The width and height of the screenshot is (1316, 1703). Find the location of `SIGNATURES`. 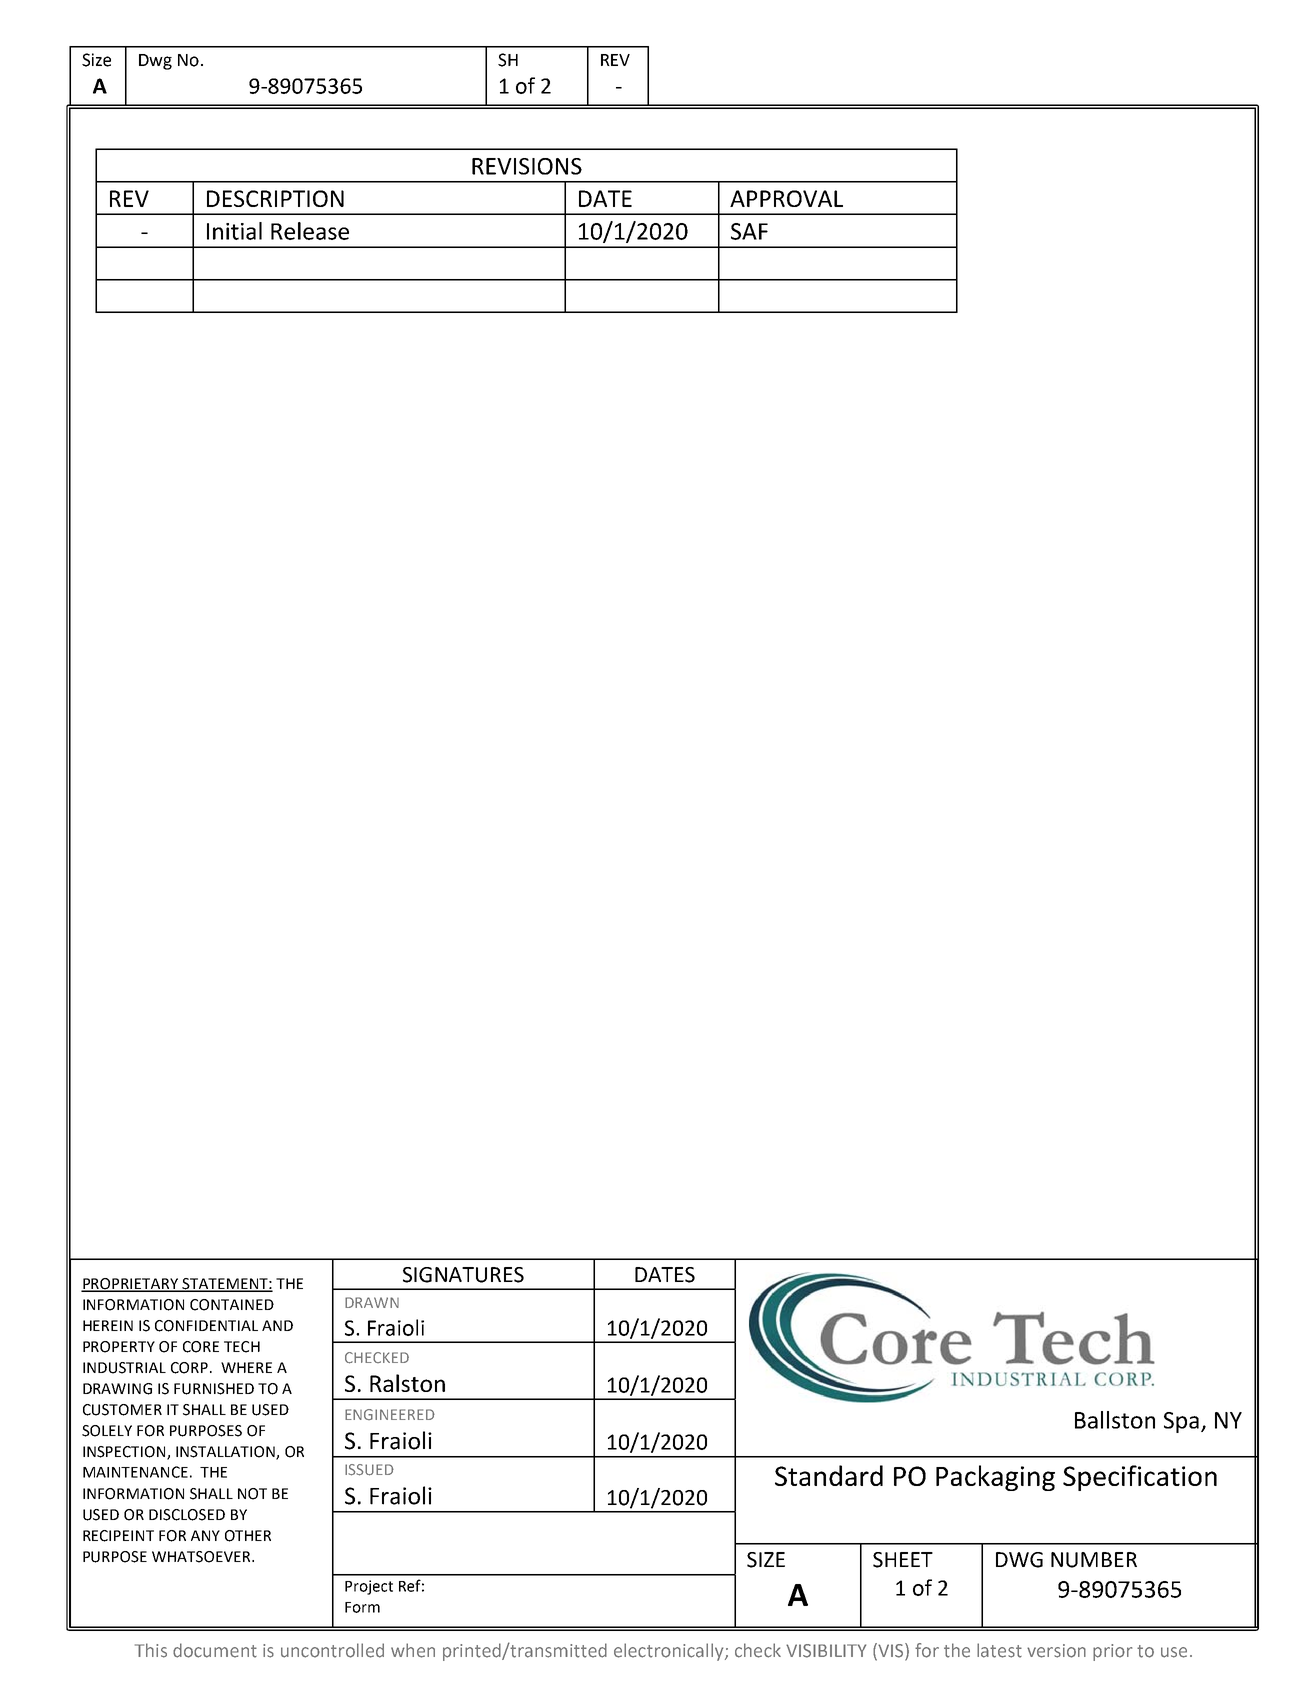

SIGNATURES is located at coordinates (463, 1275).
